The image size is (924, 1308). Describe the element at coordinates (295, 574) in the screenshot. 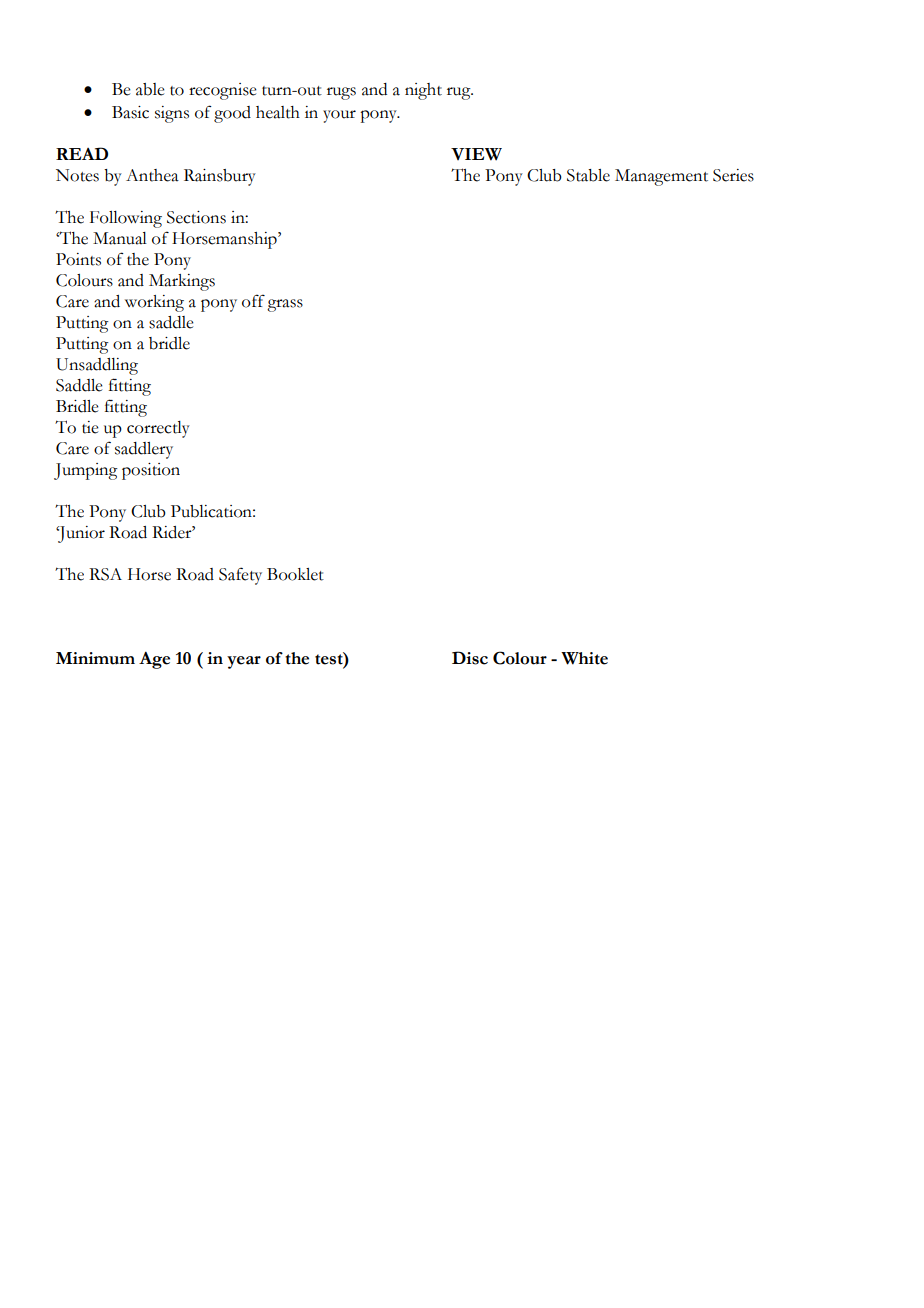

I see `Booklet` at that location.
